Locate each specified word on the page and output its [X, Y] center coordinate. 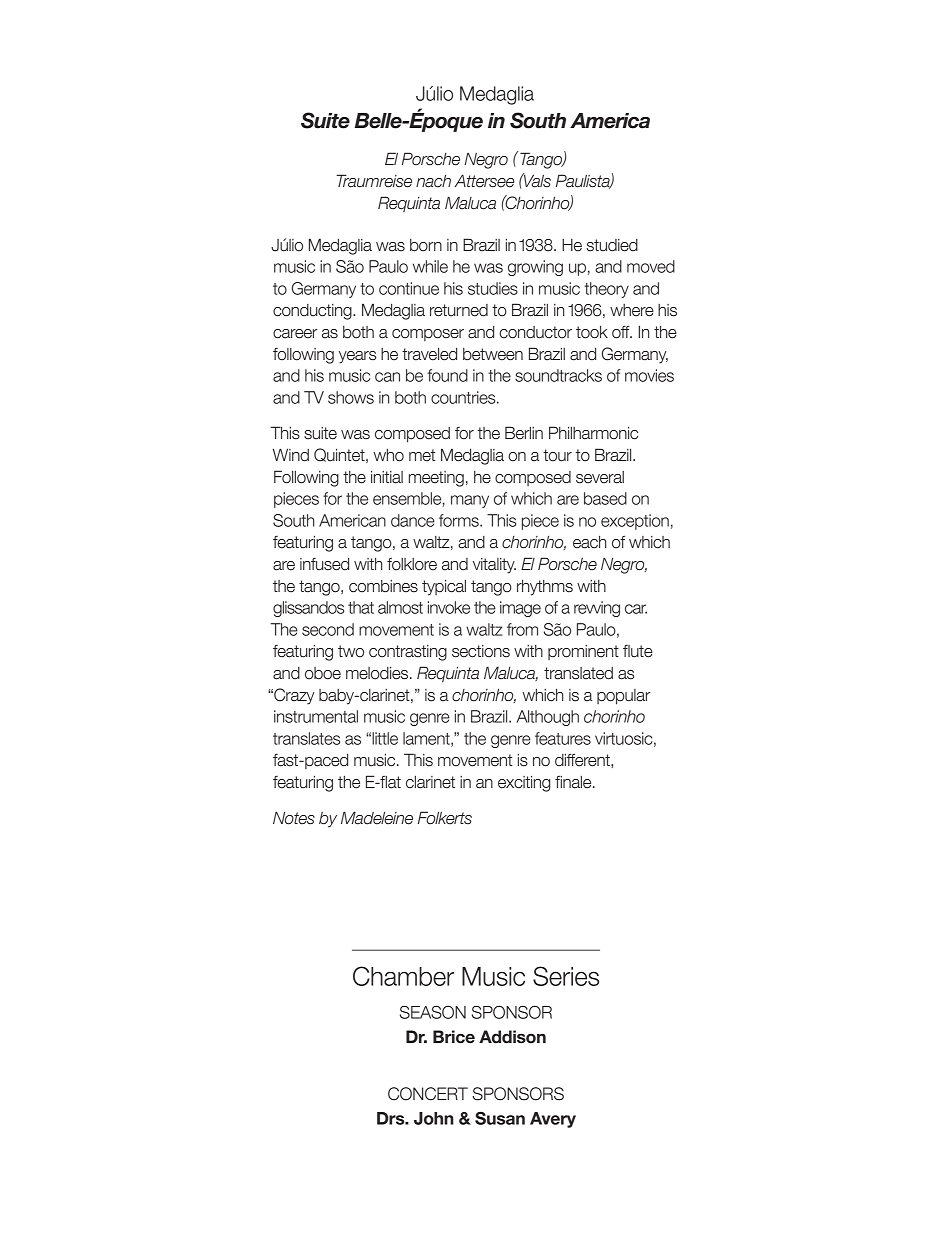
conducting [313, 312]
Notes [294, 818]
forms [460, 520]
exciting [524, 783]
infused [324, 564]
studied [612, 245]
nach [433, 181]
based [605, 498]
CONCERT [428, 1094]
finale [574, 782]
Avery [553, 1120]
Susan [500, 1118]
